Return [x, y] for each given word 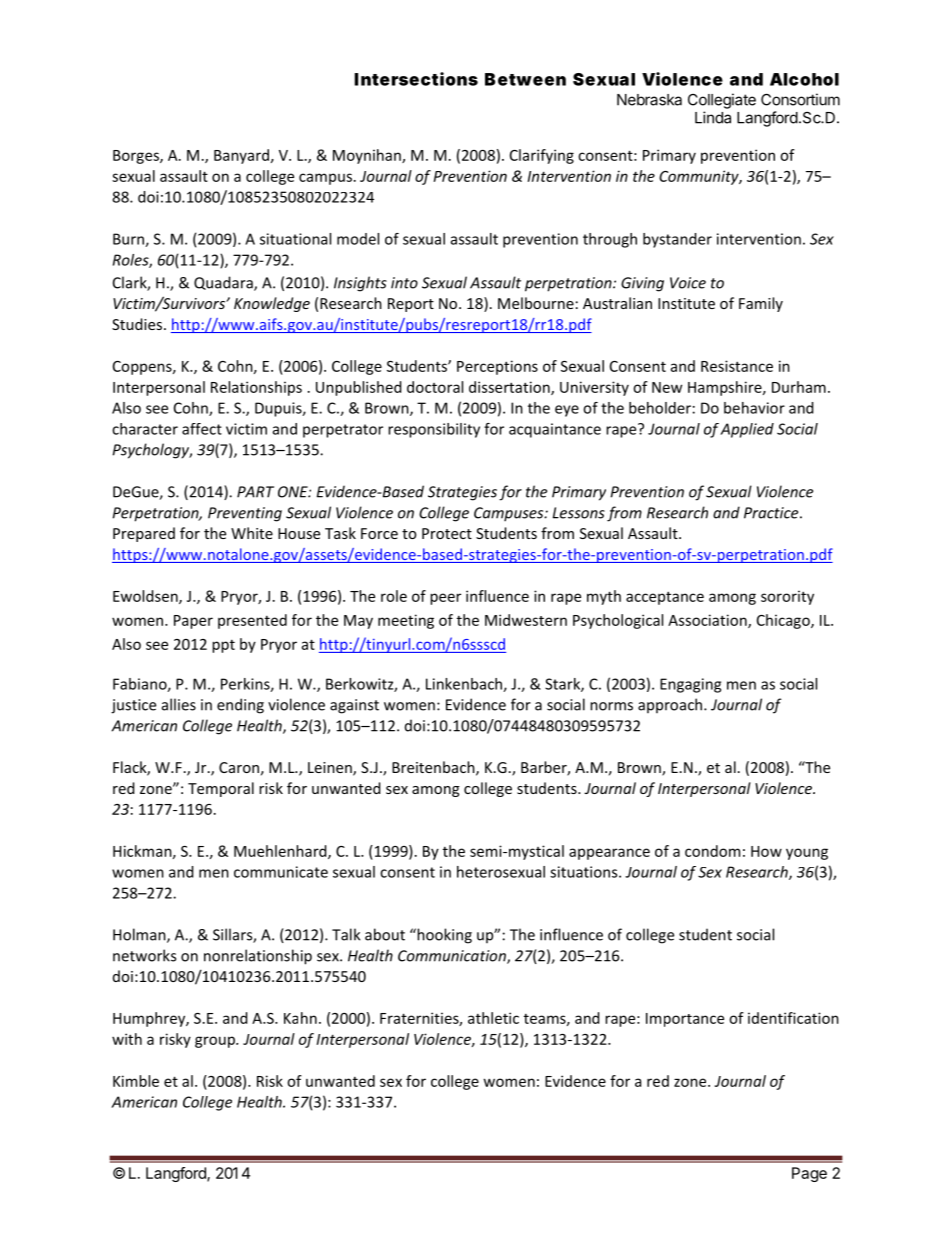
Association [708, 621]
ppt [223, 646]
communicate [281, 872]
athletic [493, 1018]
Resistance [737, 366]
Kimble [136, 1081]
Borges [137, 157]
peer [445, 599]
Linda [713, 117]
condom [712, 851]
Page [809, 1174]
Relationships [256, 388]
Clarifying [542, 156]
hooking [443, 936]
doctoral [435, 387]
